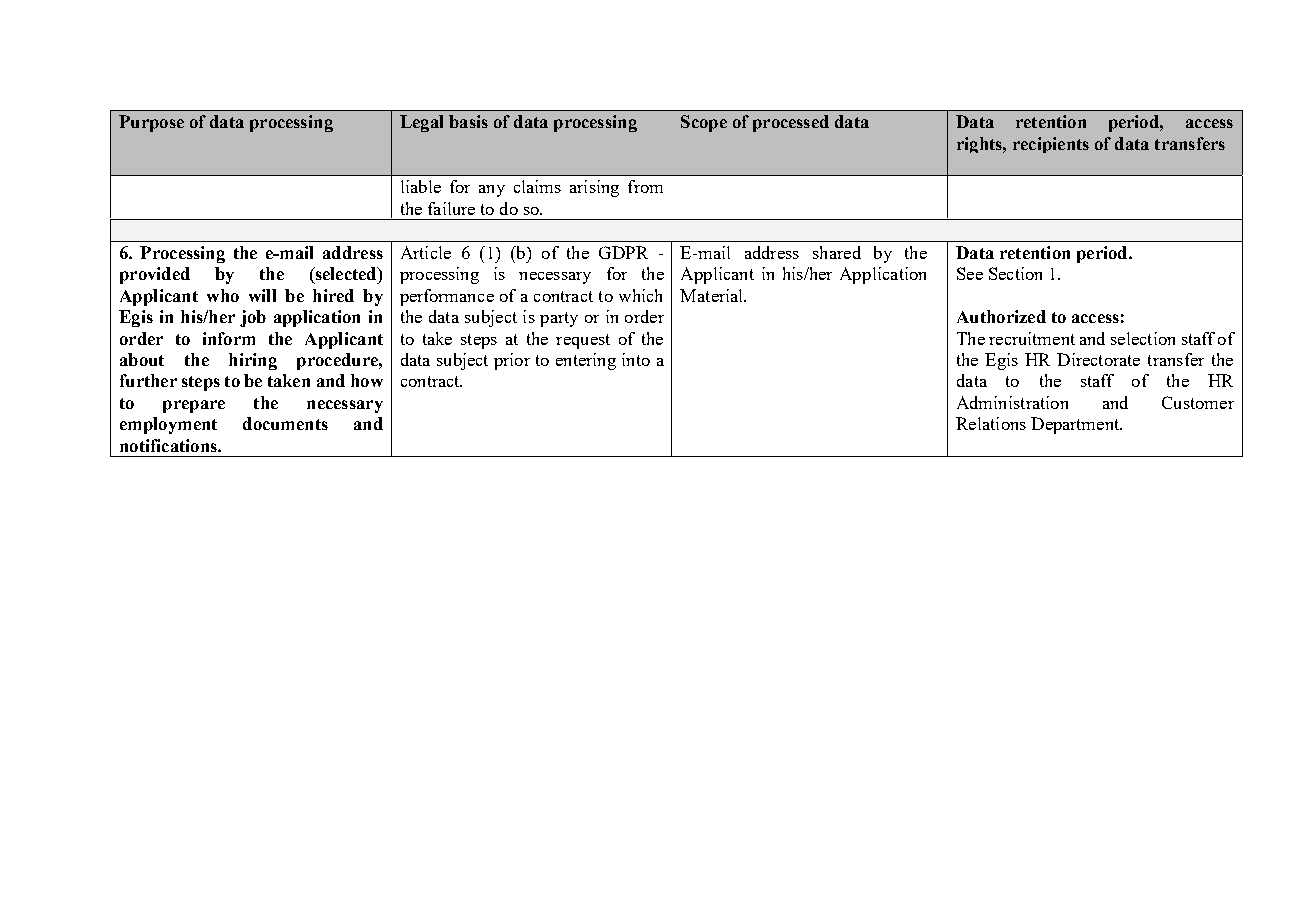 The image size is (1308, 924). Describe the element at coordinates (421, 186) in the screenshot. I see `liable` at that location.
